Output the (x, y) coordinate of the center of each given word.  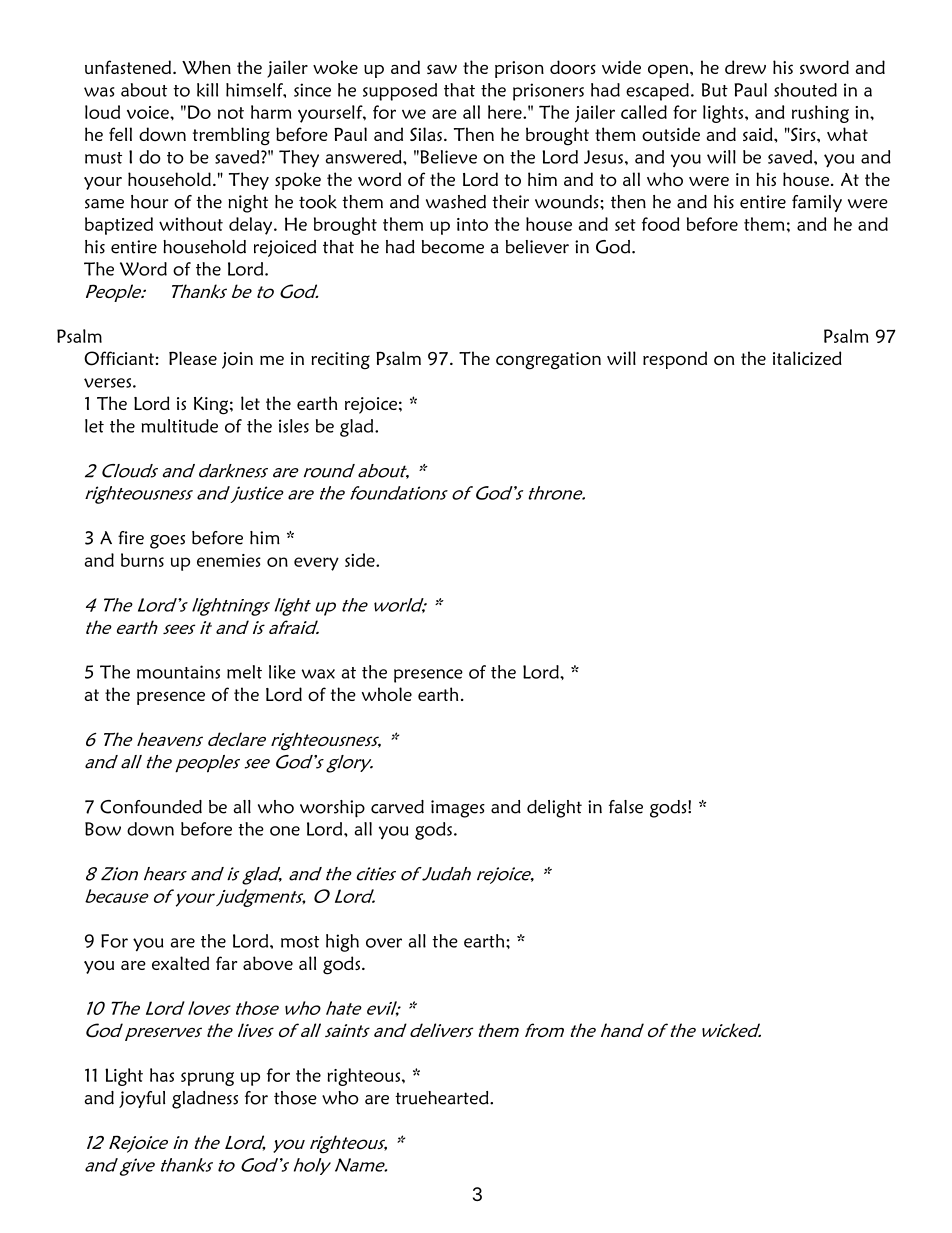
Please (193, 358)
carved (397, 807)
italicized (807, 358)
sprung (207, 1079)
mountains (178, 672)
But (715, 90)
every (316, 564)
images (458, 809)
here (506, 112)
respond (675, 360)
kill (207, 90)
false (626, 807)
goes (167, 542)
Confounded (151, 807)
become (453, 247)
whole (387, 694)
